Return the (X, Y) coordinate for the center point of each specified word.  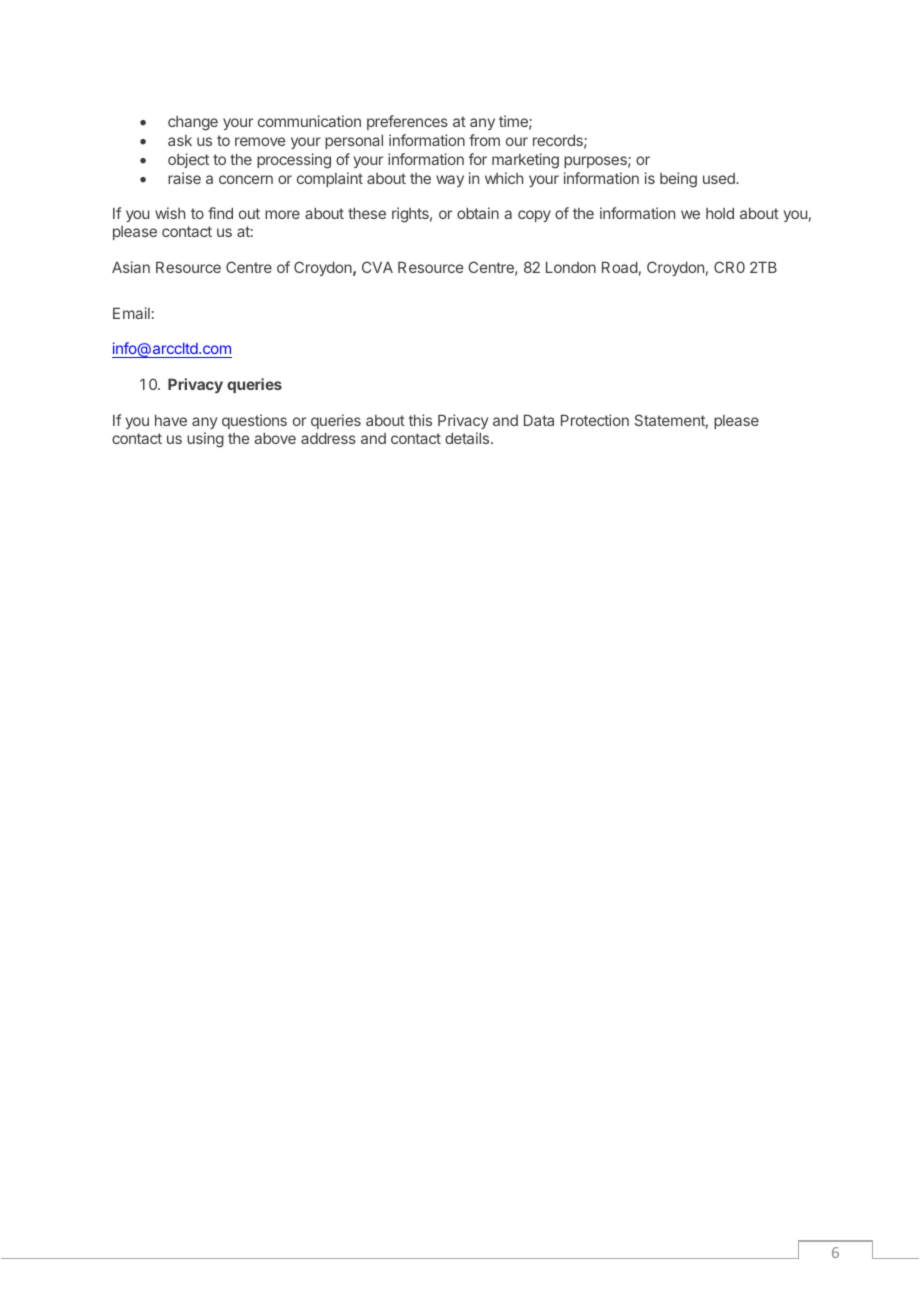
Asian (131, 267)
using (205, 440)
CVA (377, 267)
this (420, 420)
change (193, 123)
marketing (525, 161)
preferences (407, 122)
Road (620, 267)
